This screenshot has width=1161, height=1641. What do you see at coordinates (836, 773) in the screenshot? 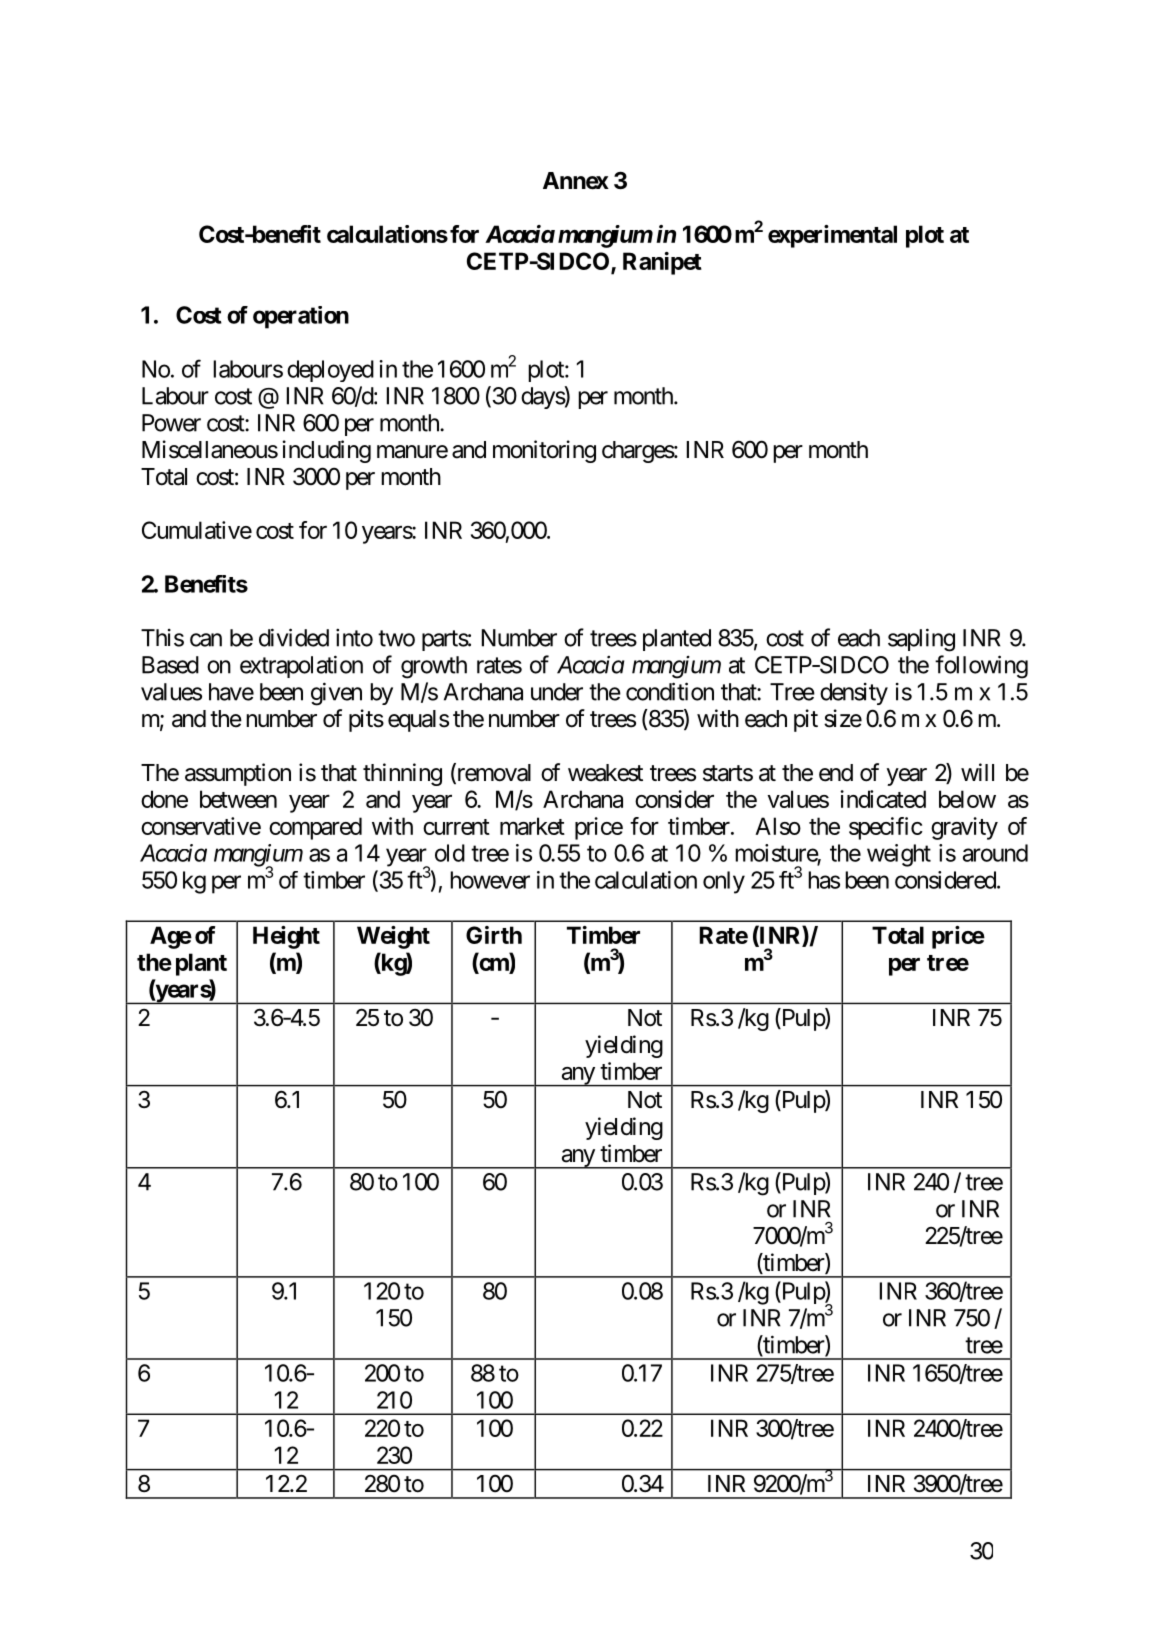
I see `end` at bounding box center [836, 773].
